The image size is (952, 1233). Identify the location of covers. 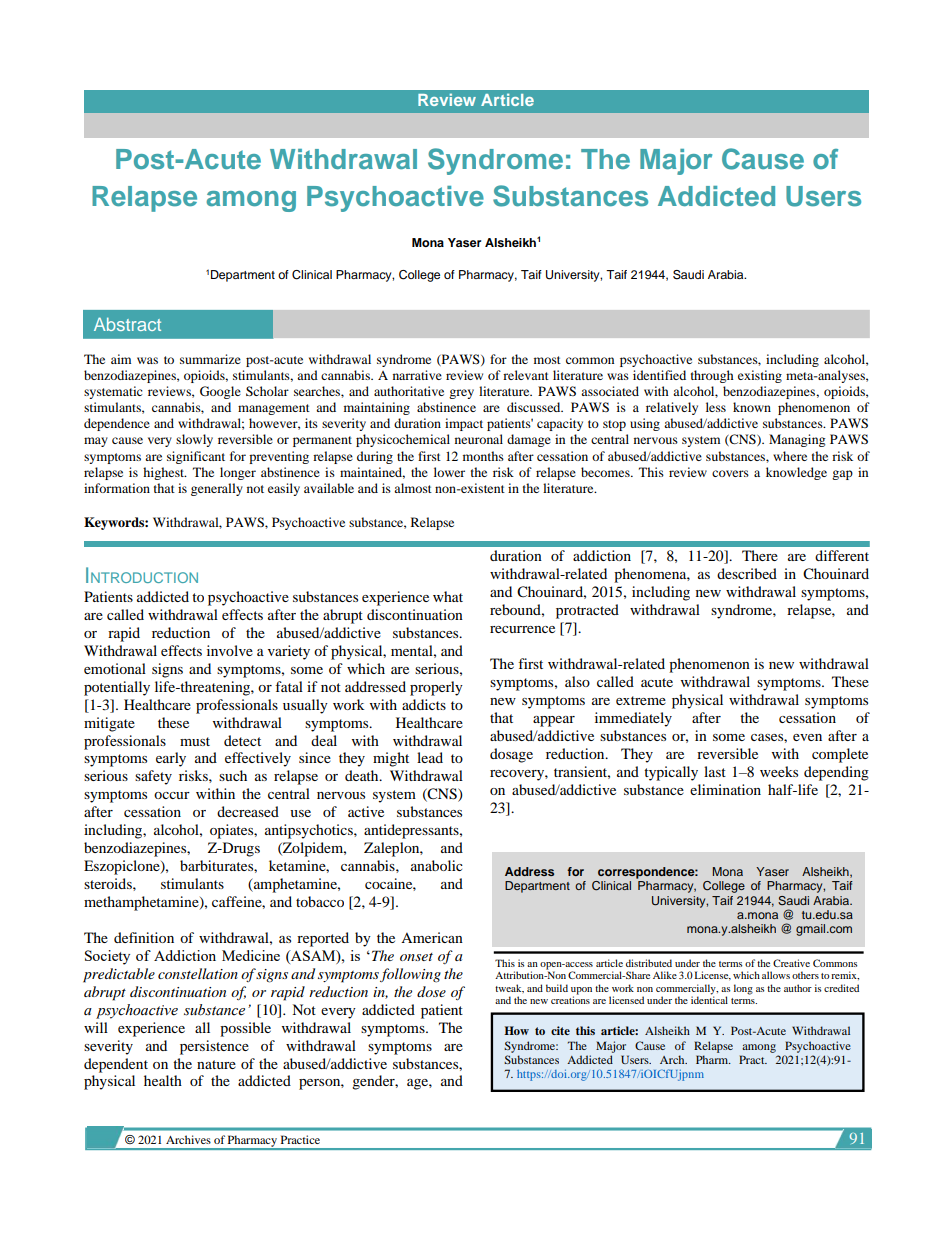
(730, 473).
